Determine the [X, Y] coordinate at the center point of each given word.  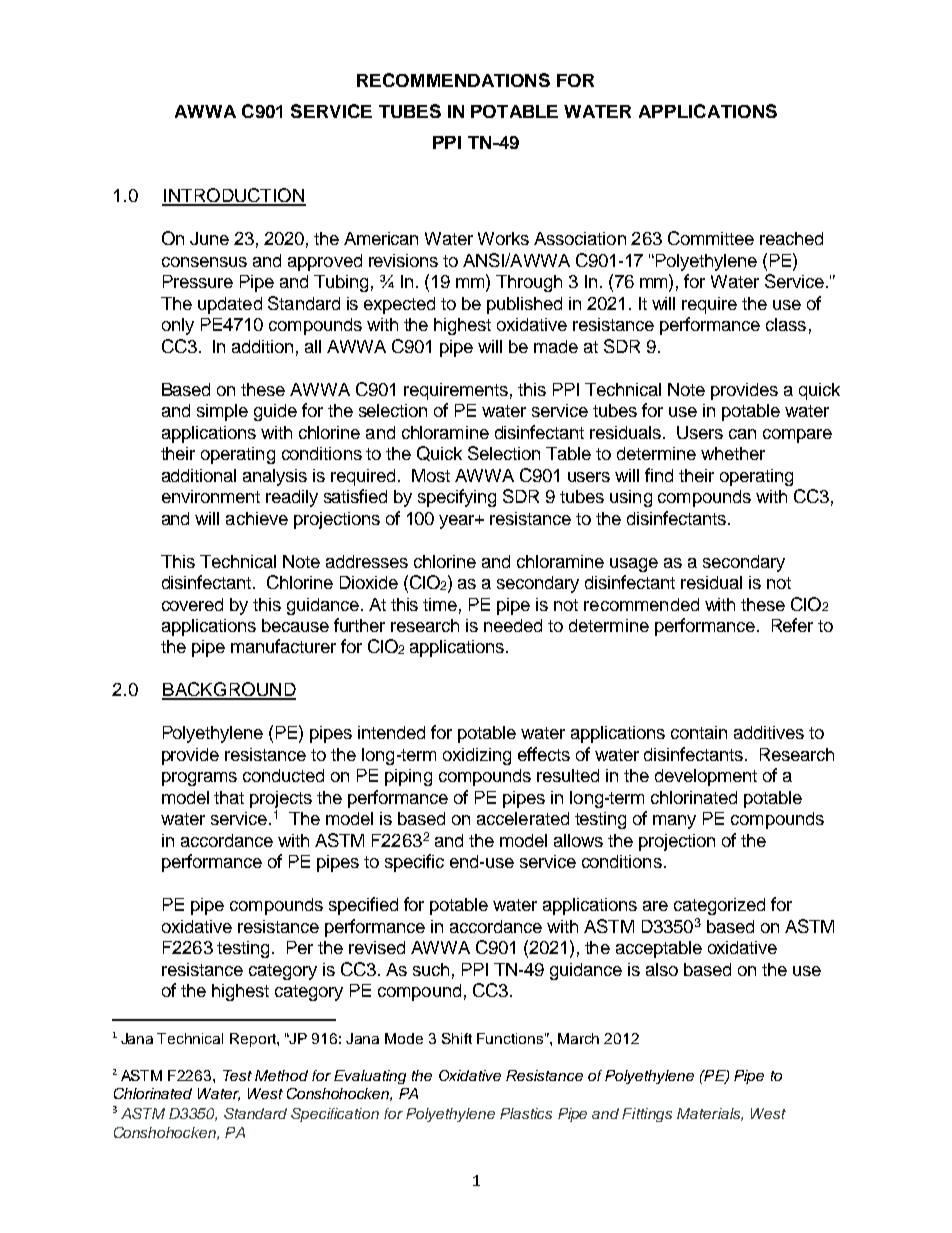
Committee [711, 238]
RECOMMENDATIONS [453, 80]
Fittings [647, 1115]
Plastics [526, 1113]
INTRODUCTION [234, 196]
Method [281, 1075]
